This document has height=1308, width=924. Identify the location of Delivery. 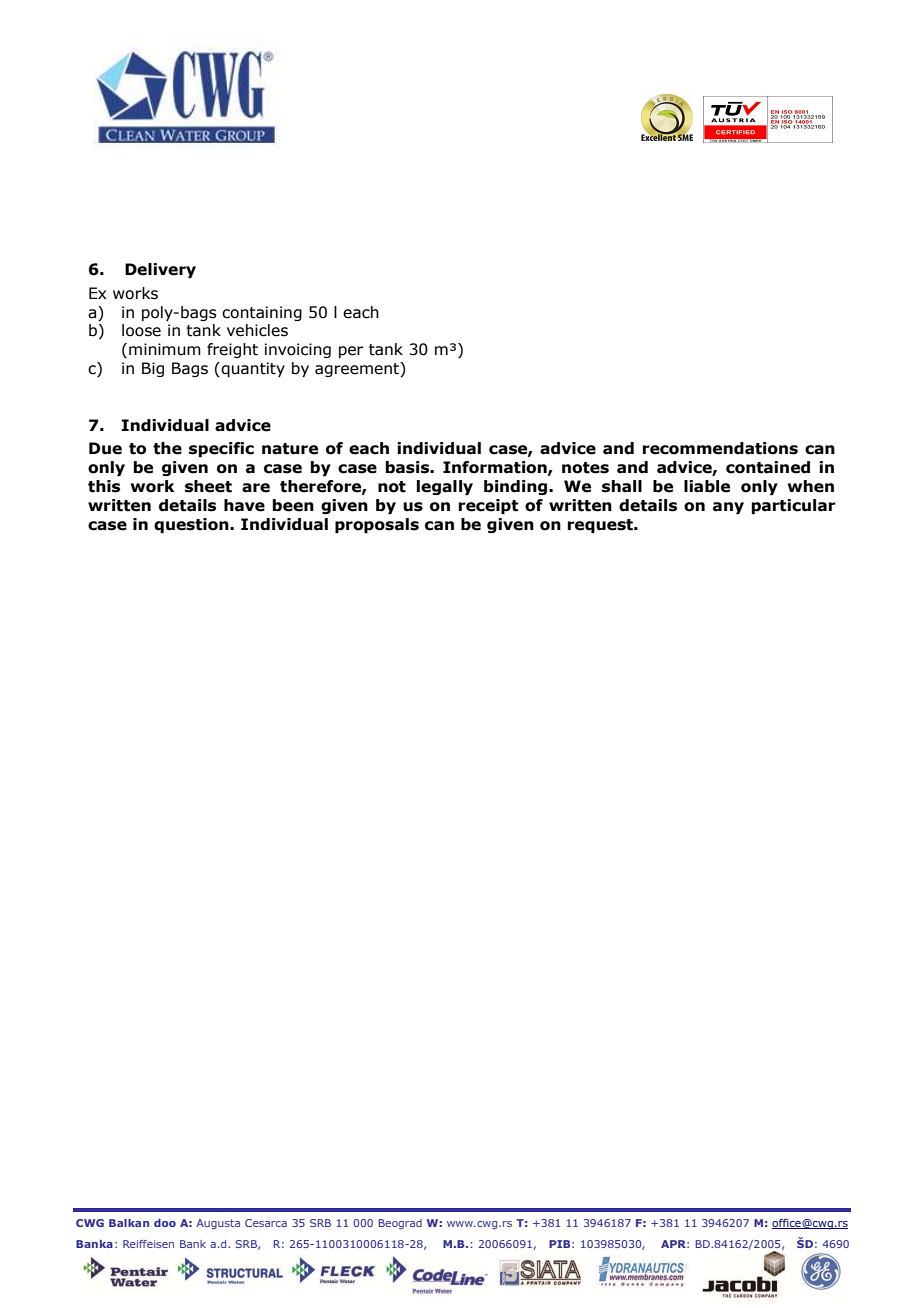
(160, 270).
